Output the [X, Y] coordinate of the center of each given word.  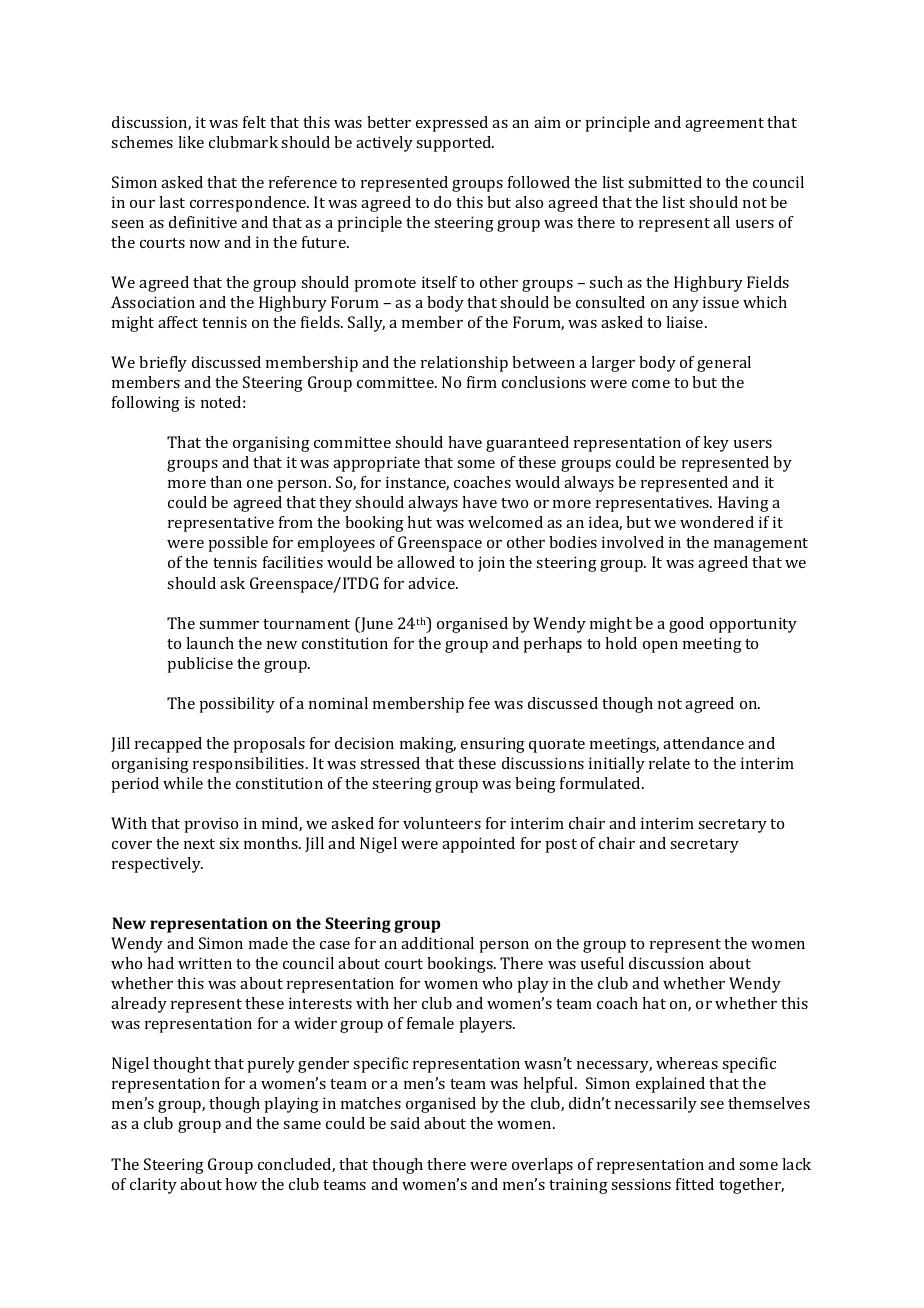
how [241, 1184]
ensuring [493, 745]
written [205, 963]
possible [238, 544]
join [491, 564]
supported [455, 144]
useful [602, 963]
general [724, 364]
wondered [717, 522]
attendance [703, 743]
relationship [464, 364]
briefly [163, 364]
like [191, 142]
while [183, 783]
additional [437, 943]
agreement [724, 125]
